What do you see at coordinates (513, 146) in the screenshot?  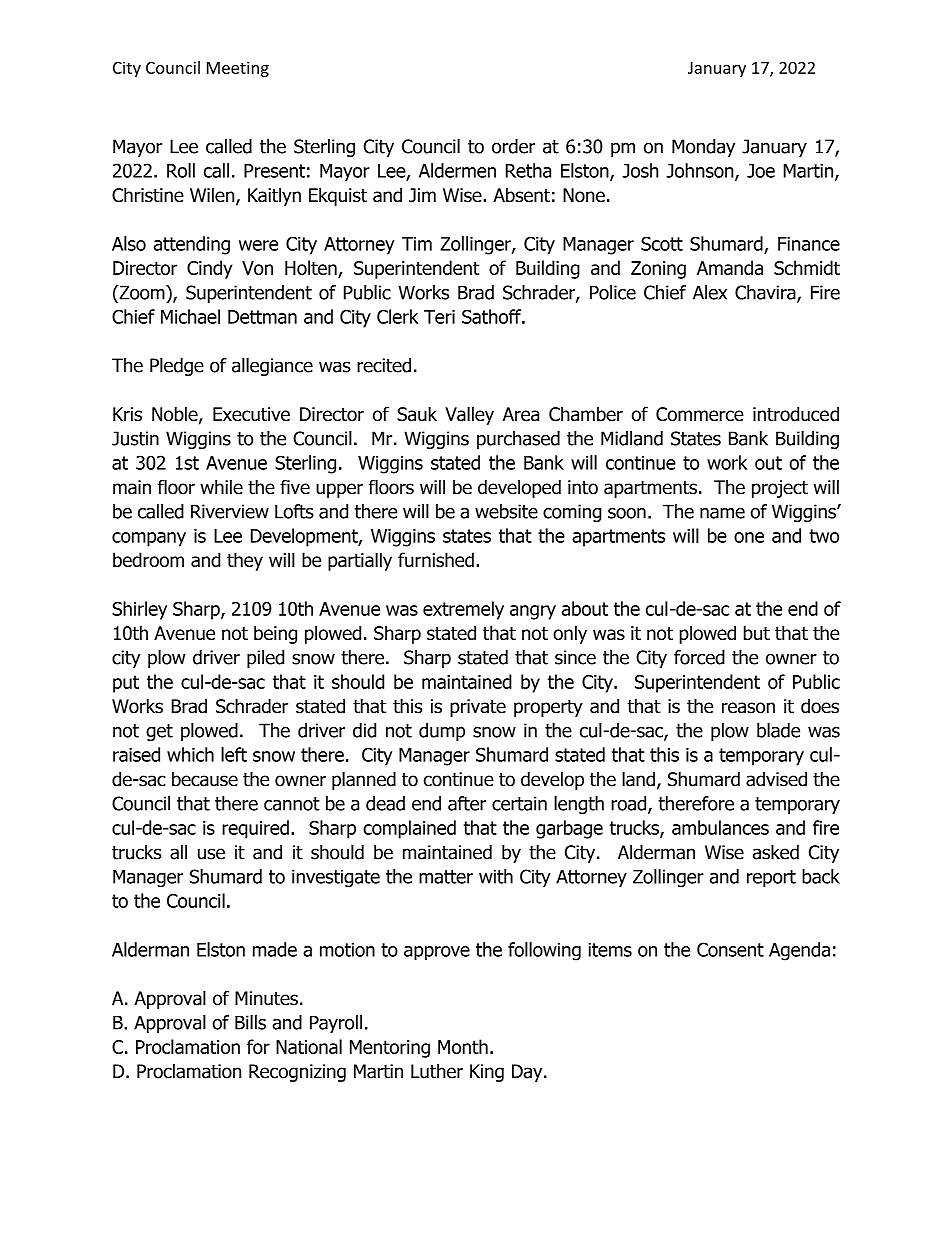 I see `order` at bounding box center [513, 146].
